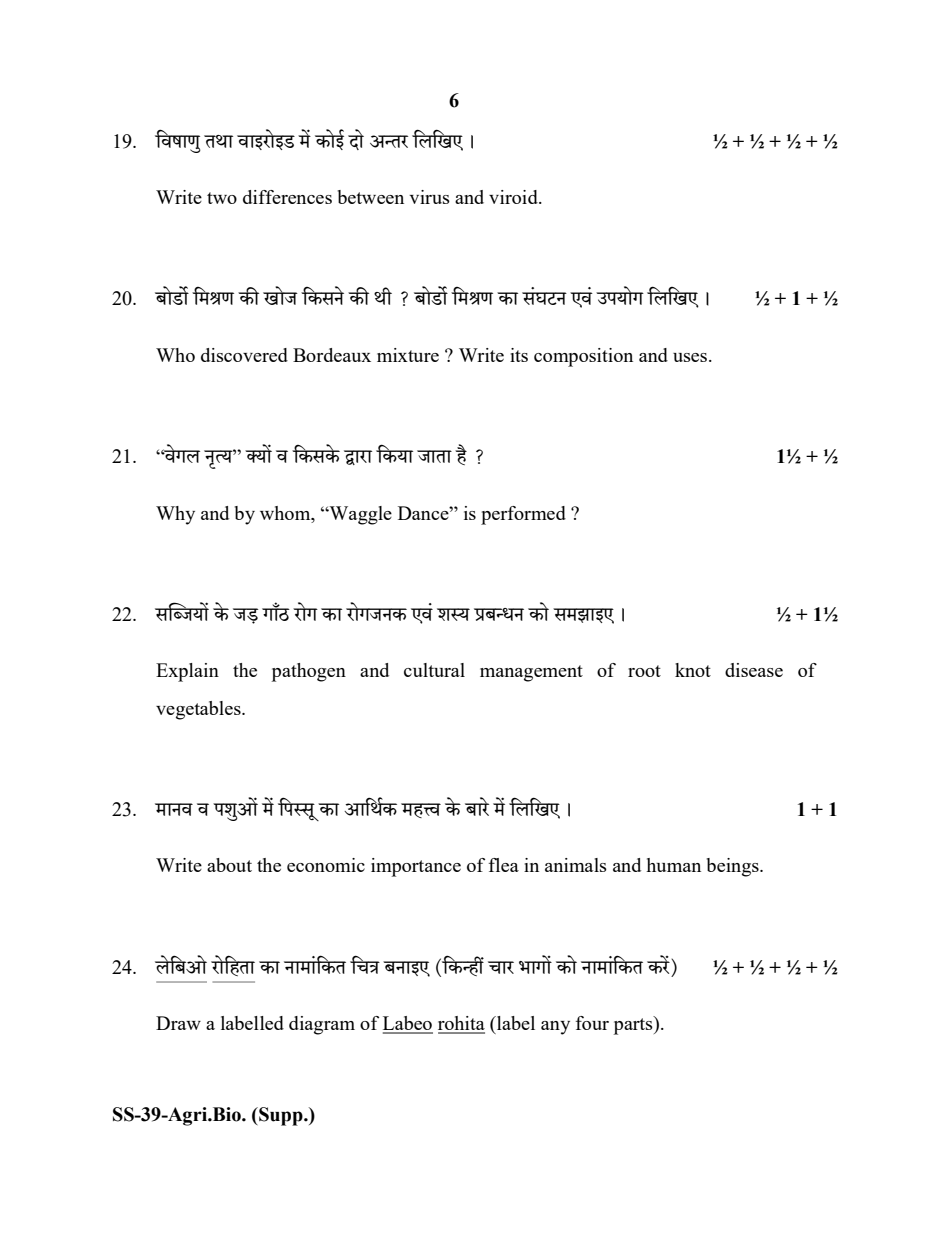 Image resolution: width=952 pixels, height=1233 pixels. What do you see at coordinates (634, 1025) in the document?
I see `parts` at bounding box center [634, 1025].
